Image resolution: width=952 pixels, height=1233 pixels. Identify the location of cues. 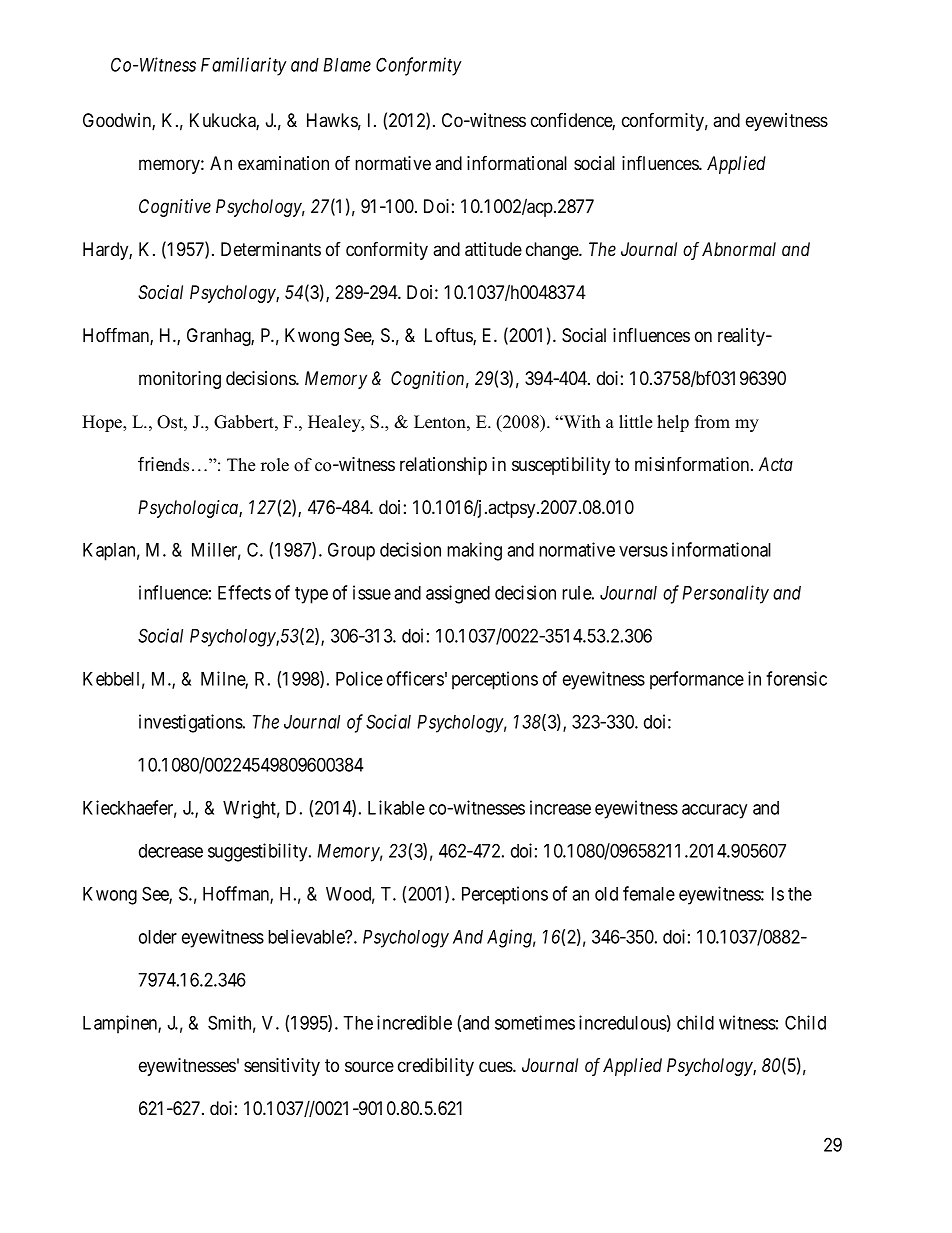
(496, 1066).
